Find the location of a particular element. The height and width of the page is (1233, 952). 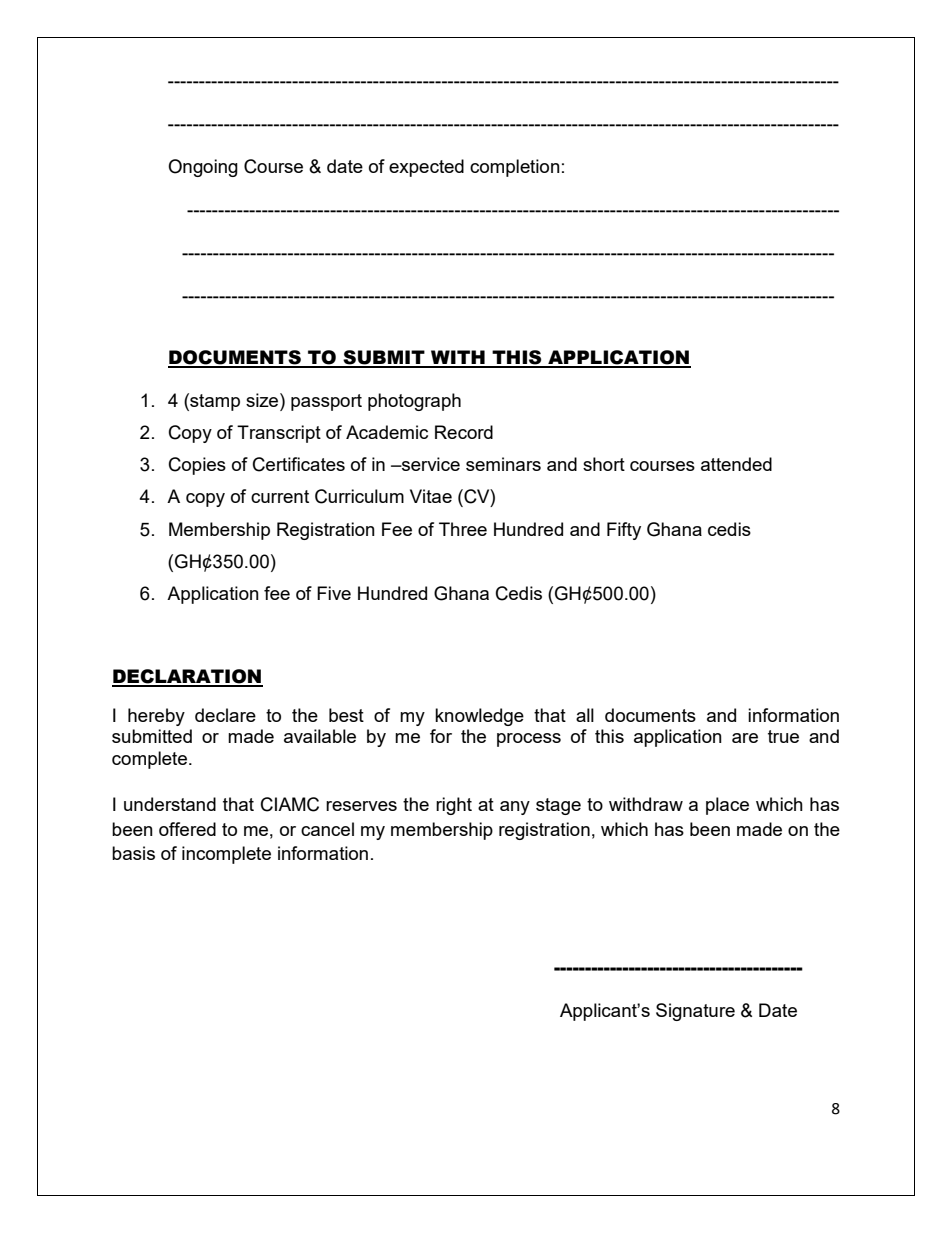

completion is located at coordinates (515, 168).
